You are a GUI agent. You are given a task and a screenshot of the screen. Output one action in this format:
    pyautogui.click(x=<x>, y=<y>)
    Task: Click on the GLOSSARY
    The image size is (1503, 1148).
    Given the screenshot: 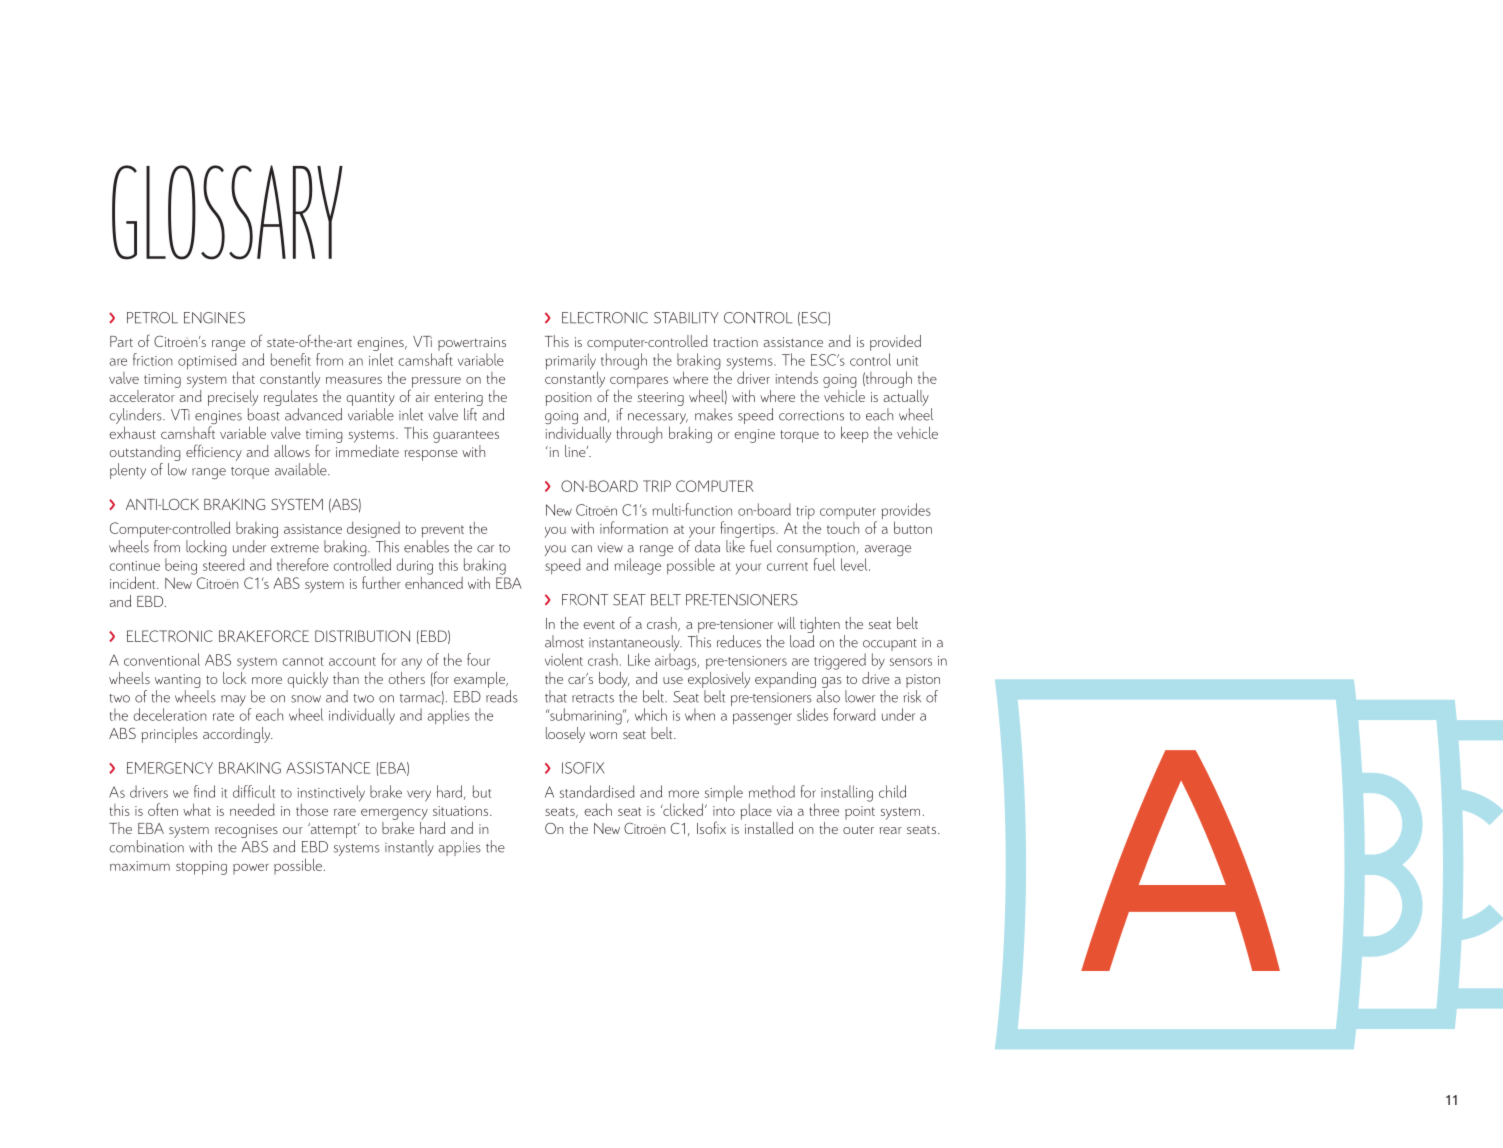 What is the action you would take?
    pyautogui.click(x=227, y=212)
